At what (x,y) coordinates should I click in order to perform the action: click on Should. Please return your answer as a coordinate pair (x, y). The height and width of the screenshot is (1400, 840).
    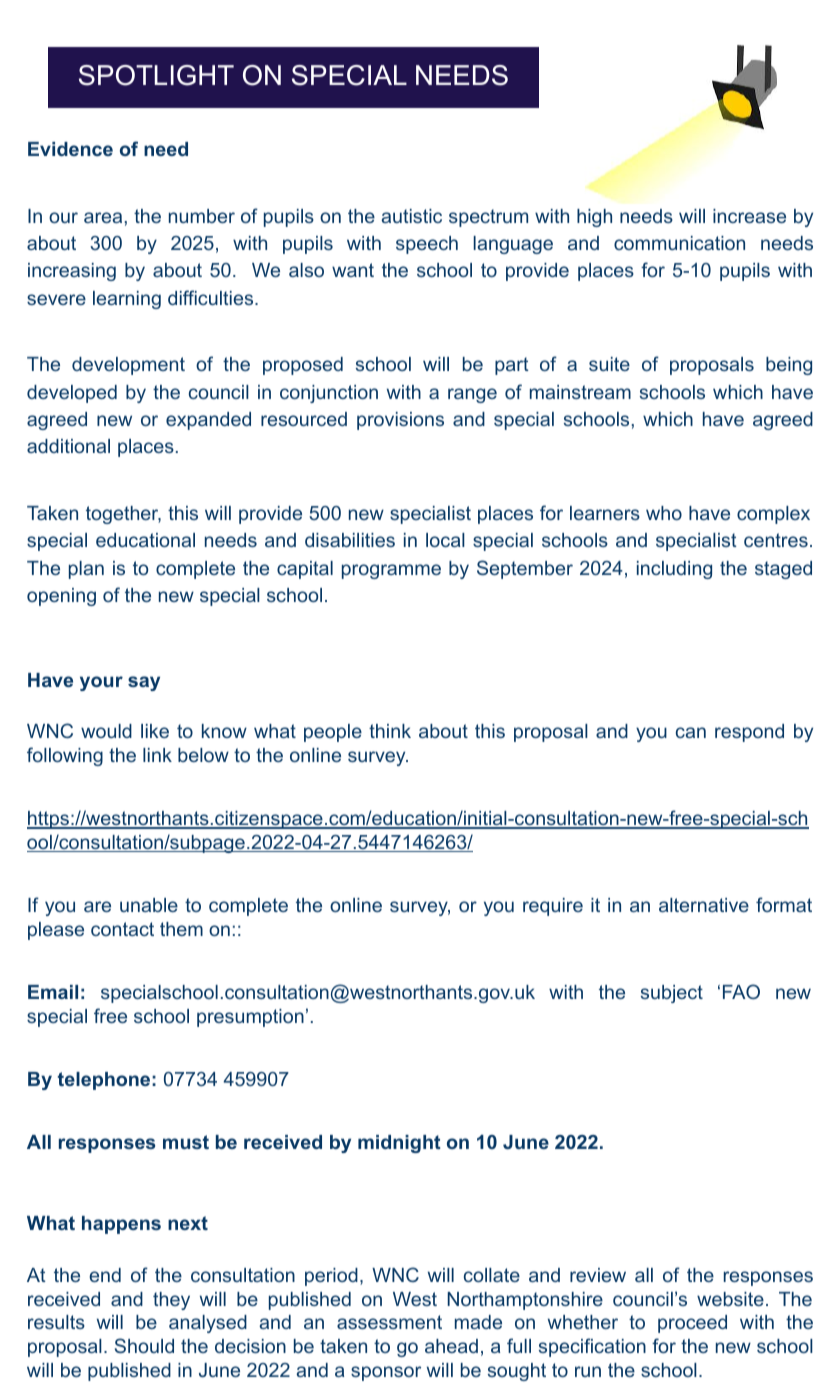
    Looking at the image, I should click on (144, 1345).
